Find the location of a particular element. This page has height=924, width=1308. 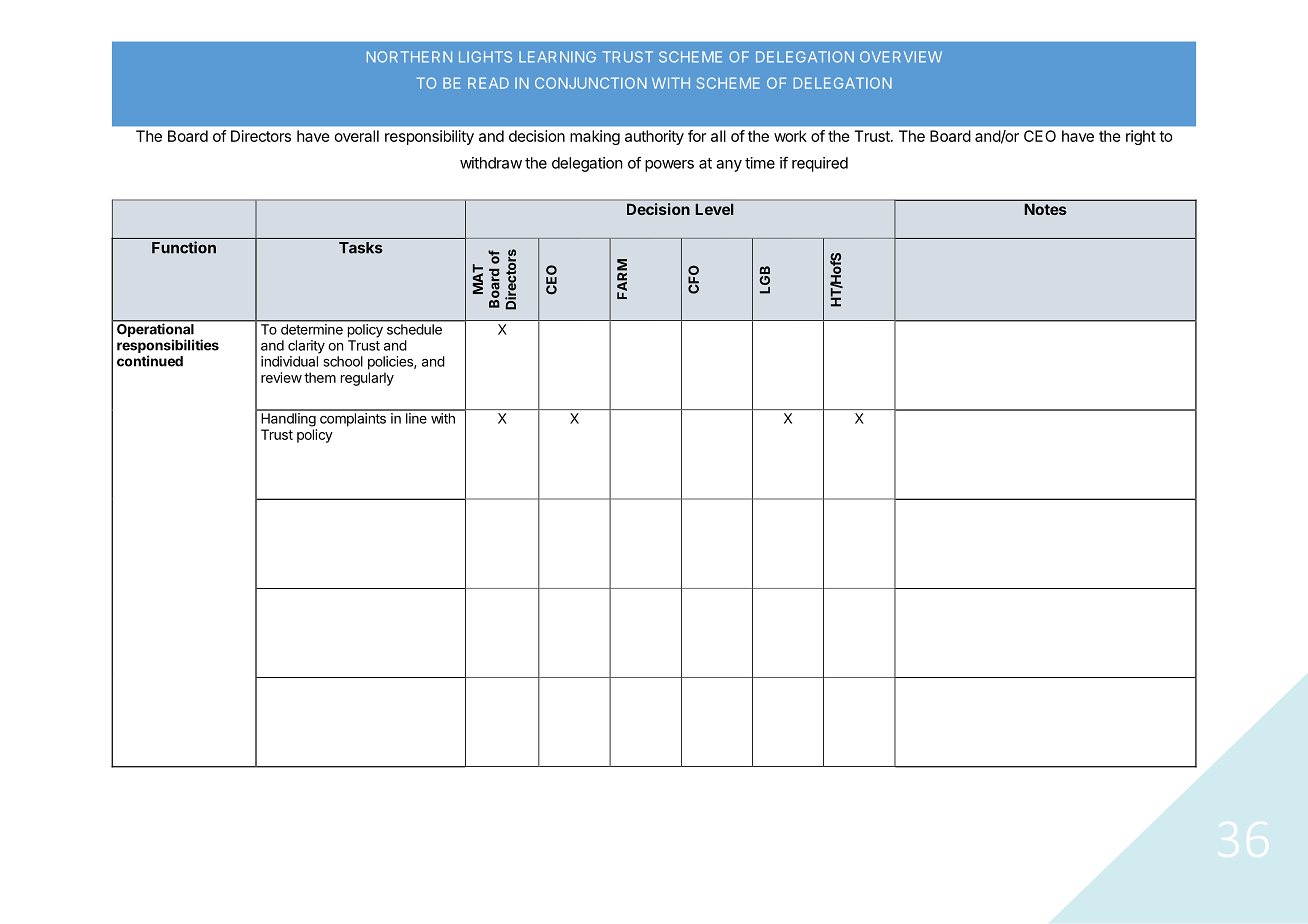

overall is located at coordinates (357, 136).
